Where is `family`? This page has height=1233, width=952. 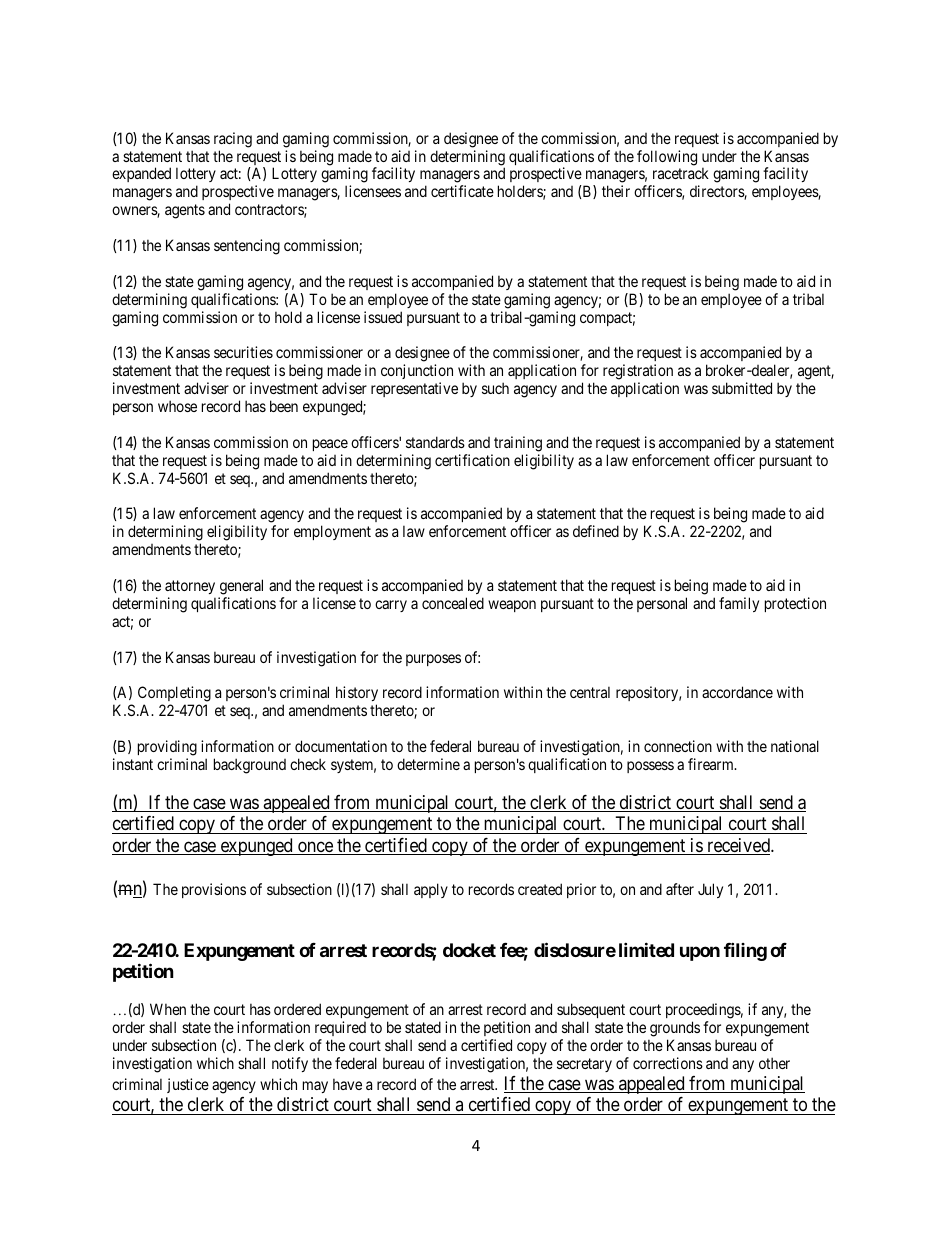
family is located at coordinates (739, 604).
